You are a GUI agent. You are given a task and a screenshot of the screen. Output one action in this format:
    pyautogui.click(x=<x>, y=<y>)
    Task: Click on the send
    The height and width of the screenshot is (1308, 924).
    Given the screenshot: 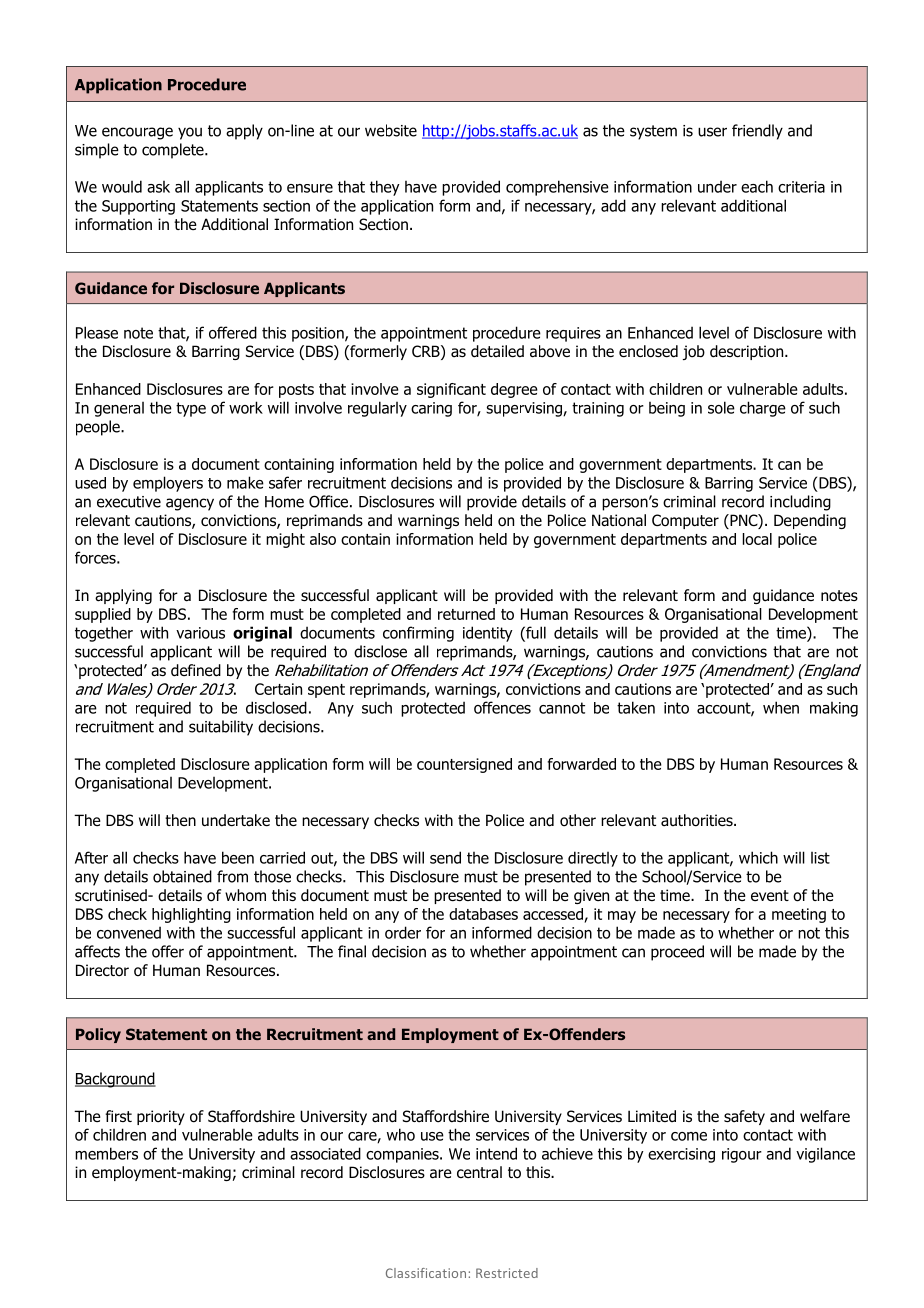 What is the action you would take?
    pyautogui.click(x=445, y=857)
